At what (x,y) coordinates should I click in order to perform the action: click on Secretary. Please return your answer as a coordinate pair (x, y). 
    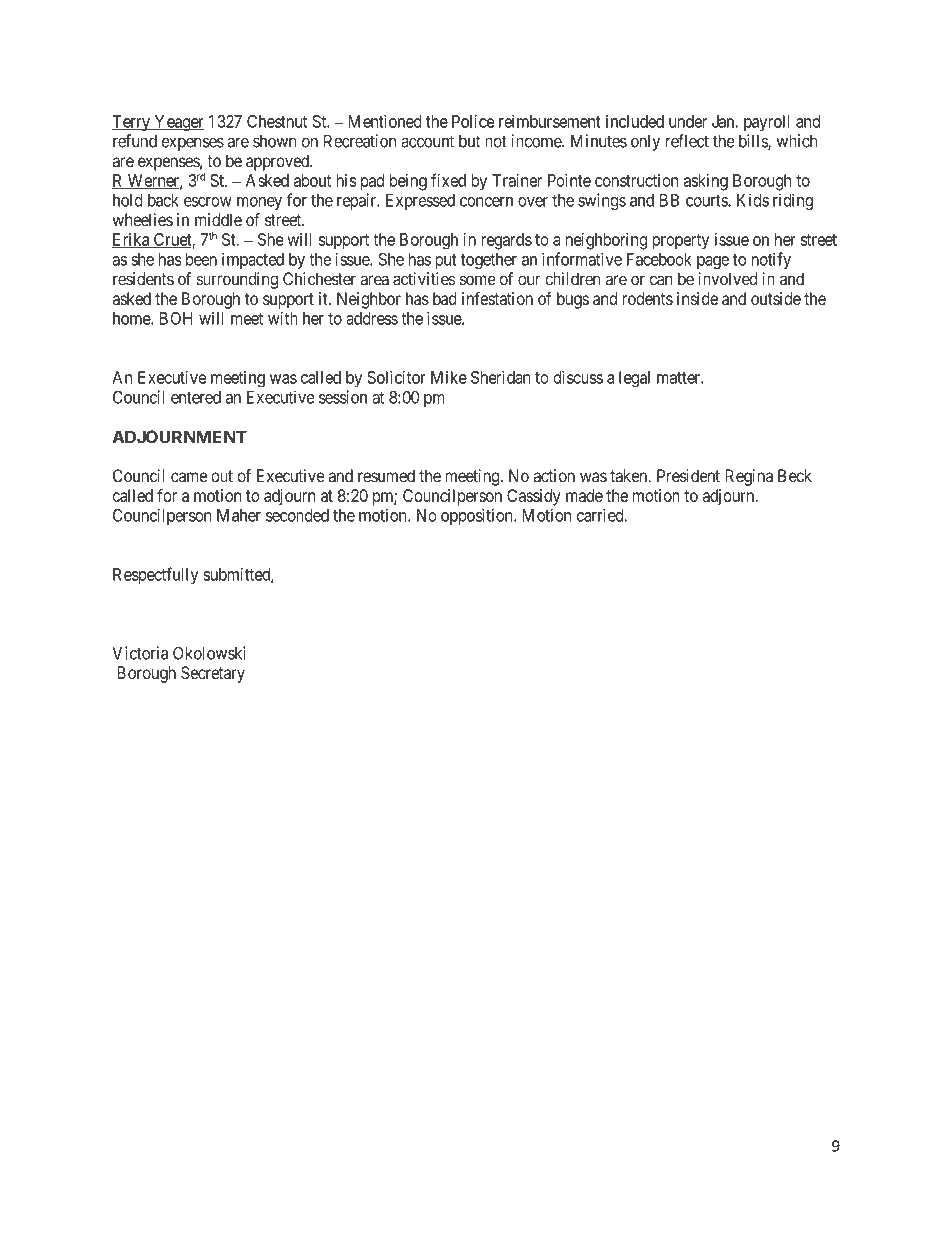
    Looking at the image, I should click on (213, 674).
